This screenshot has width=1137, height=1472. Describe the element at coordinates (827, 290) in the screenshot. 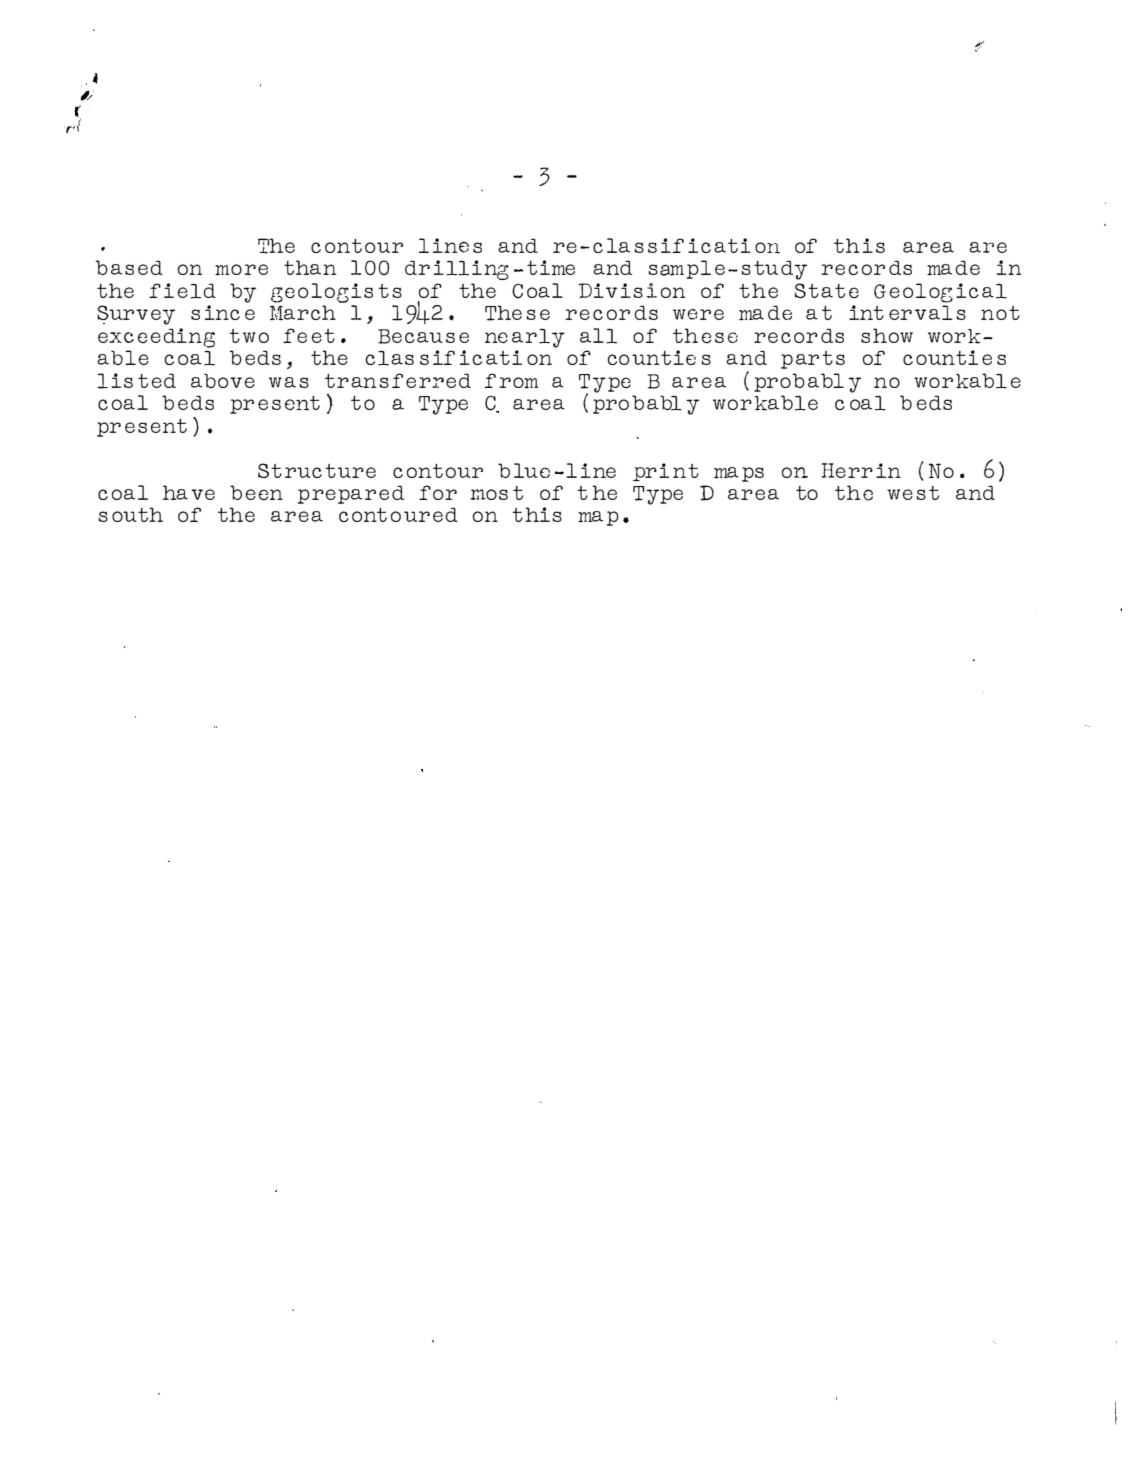

I see `State` at that location.
